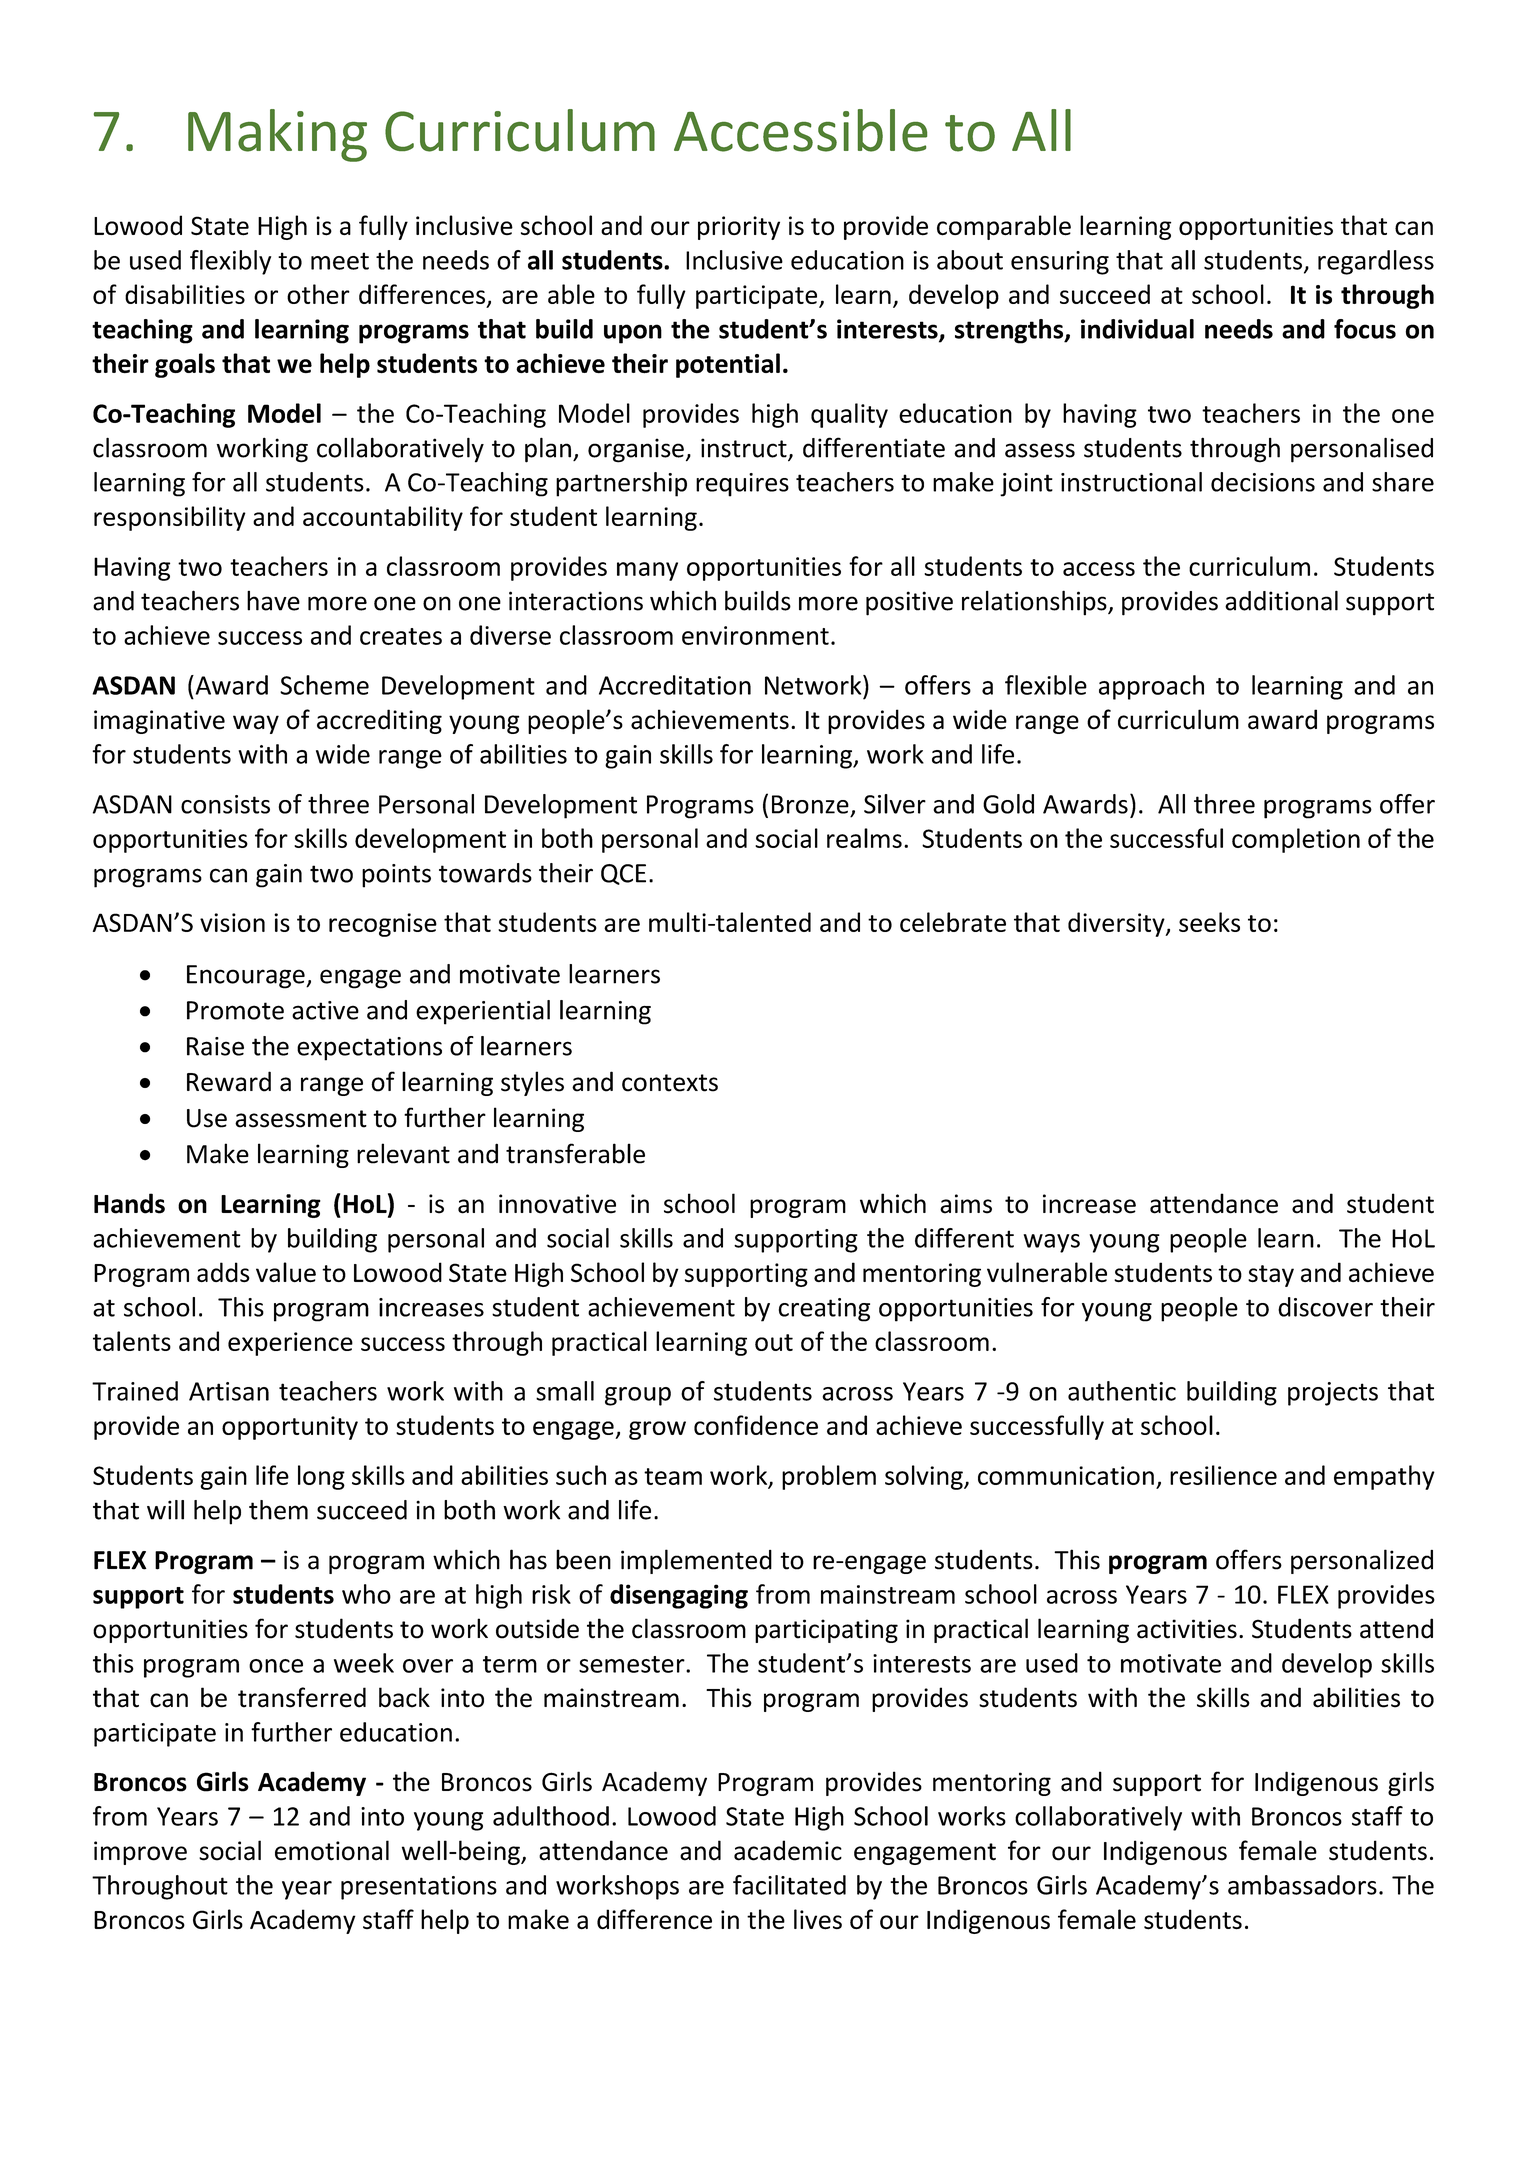  What do you see at coordinates (788, 1850) in the screenshot?
I see `academic` at bounding box center [788, 1850].
